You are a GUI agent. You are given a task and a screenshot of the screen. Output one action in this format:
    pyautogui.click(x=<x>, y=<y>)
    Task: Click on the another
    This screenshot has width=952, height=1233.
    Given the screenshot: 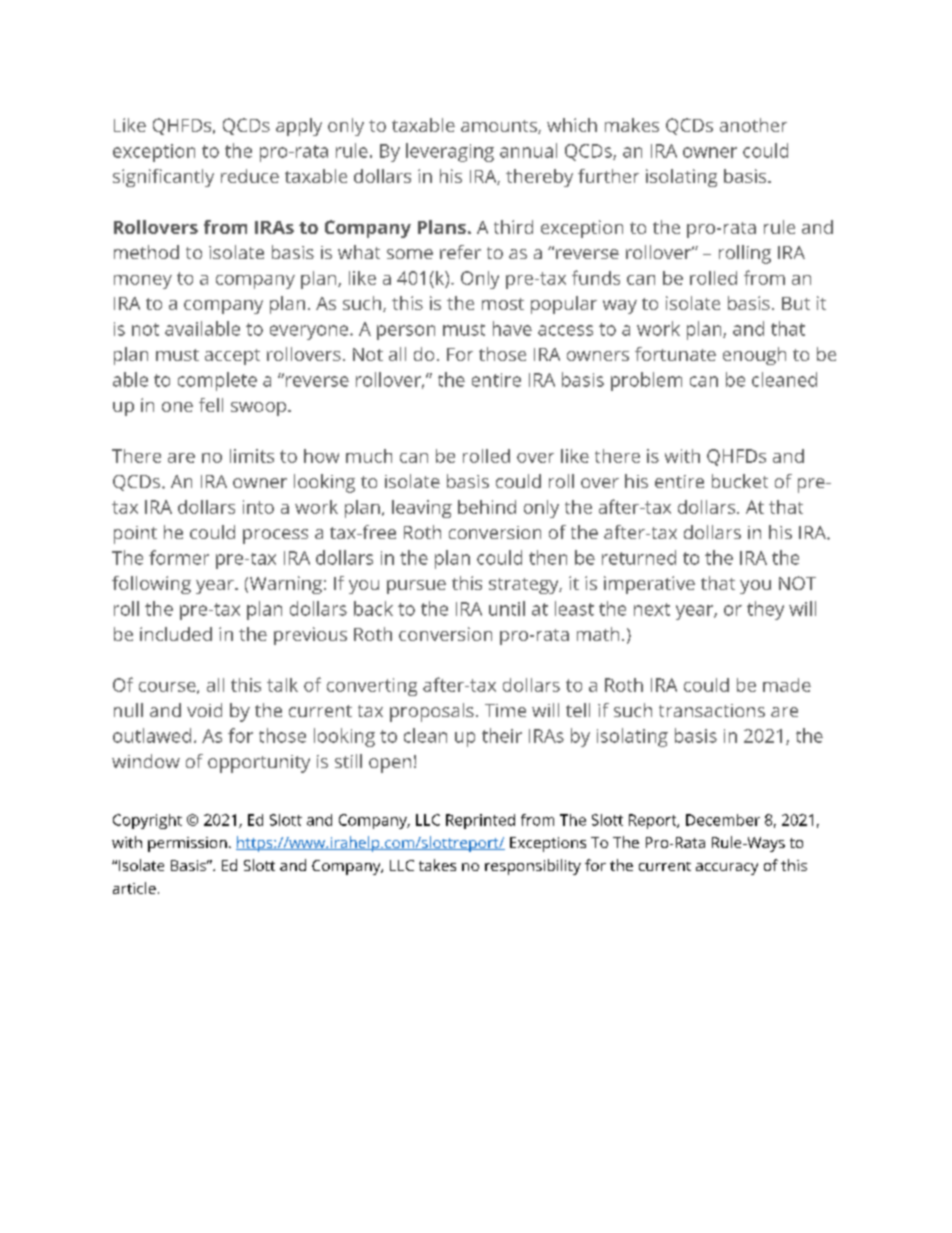 What is the action you would take?
    pyautogui.click(x=753, y=125)
